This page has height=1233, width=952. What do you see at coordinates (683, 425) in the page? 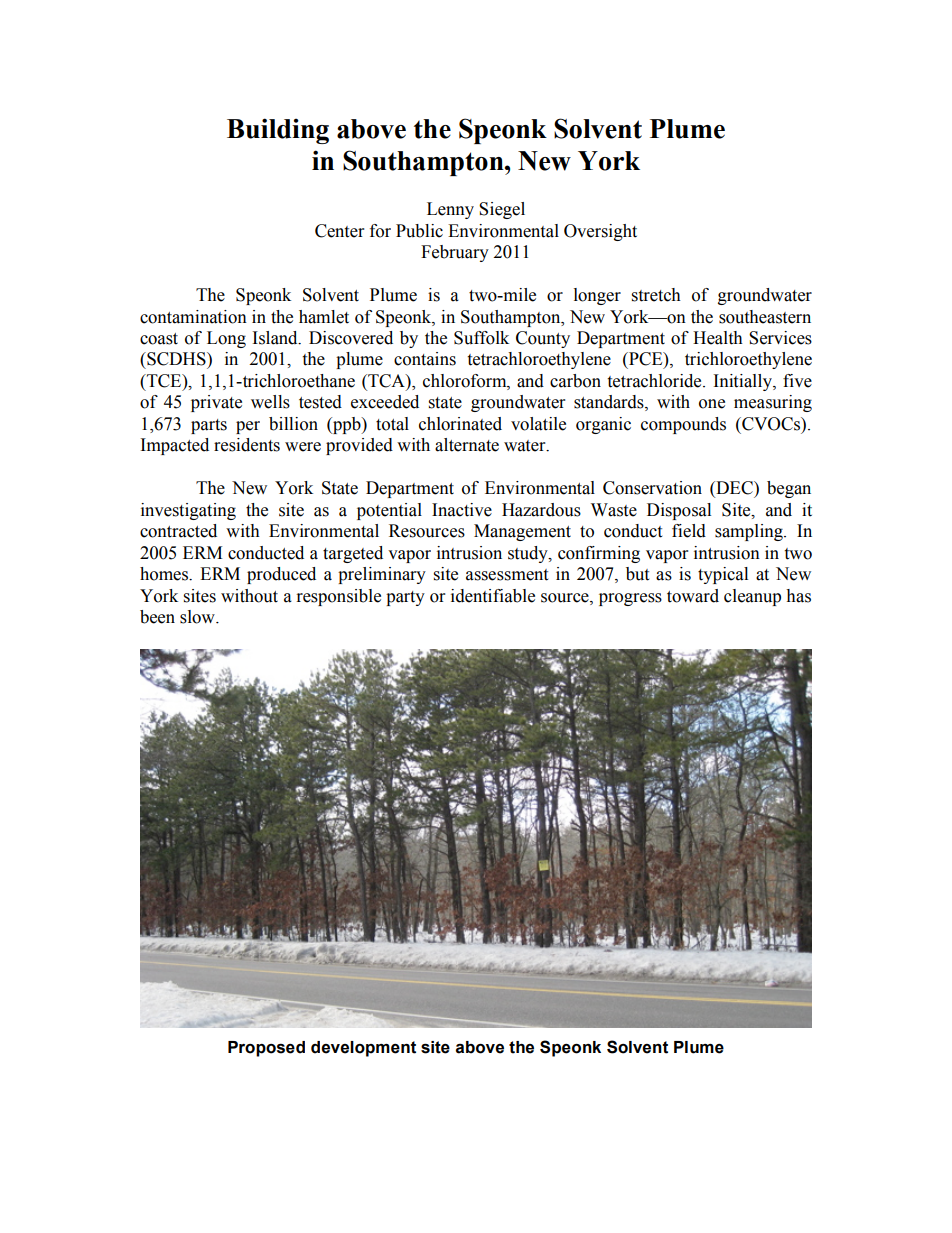
I see `compounds` at bounding box center [683, 425].
